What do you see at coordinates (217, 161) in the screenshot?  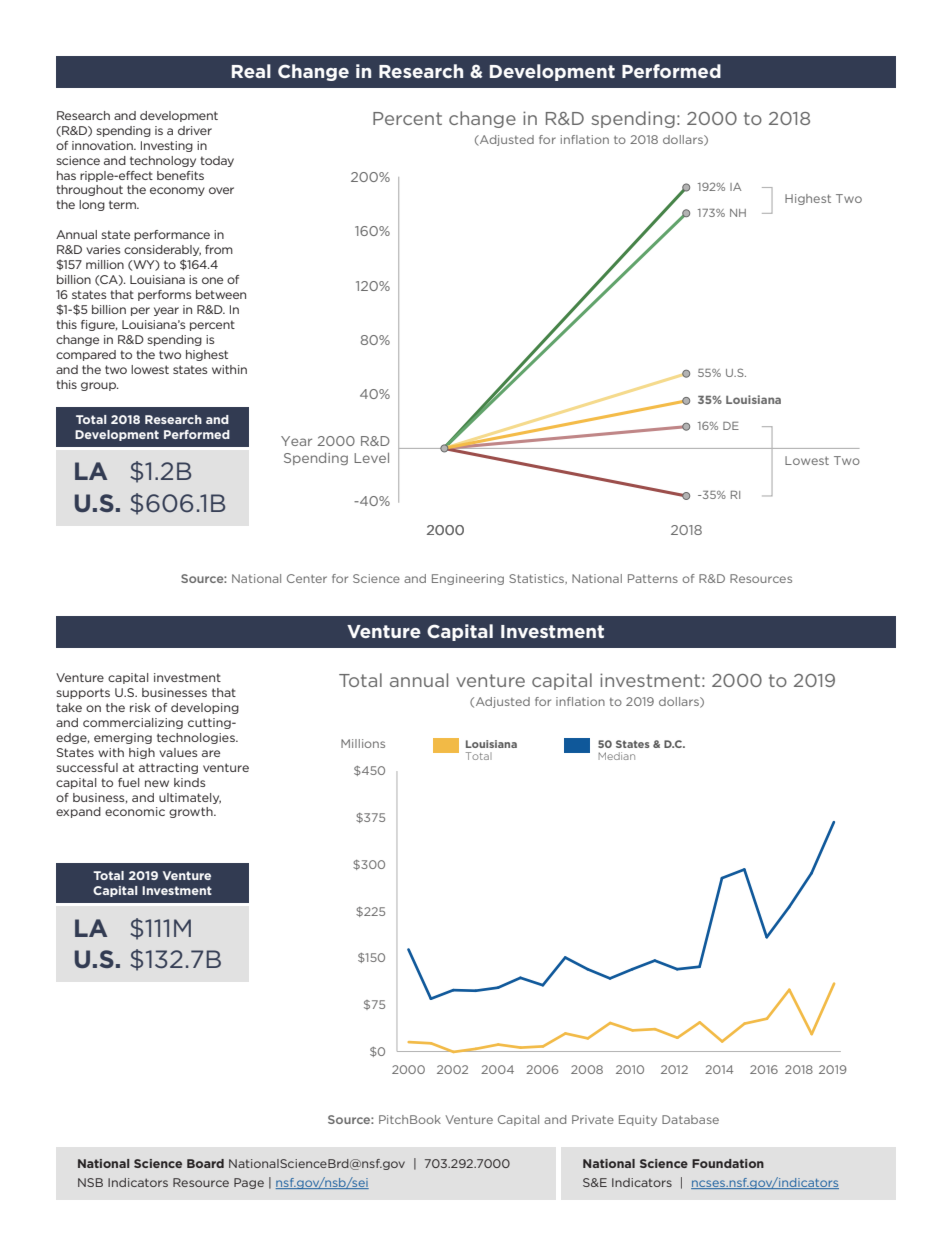 I see `today` at bounding box center [217, 161].
